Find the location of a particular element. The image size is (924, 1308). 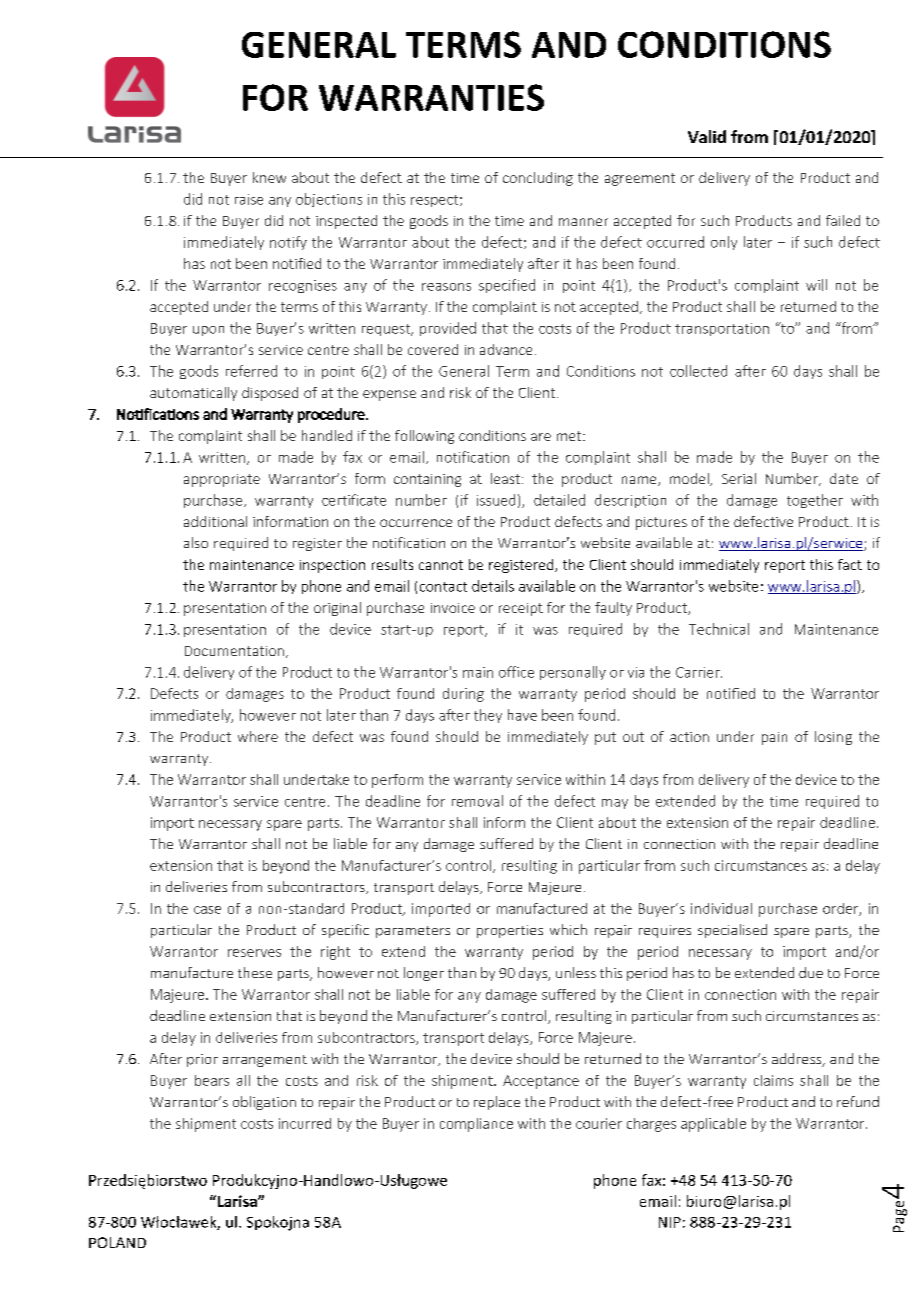

case is located at coordinates (207, 910).
